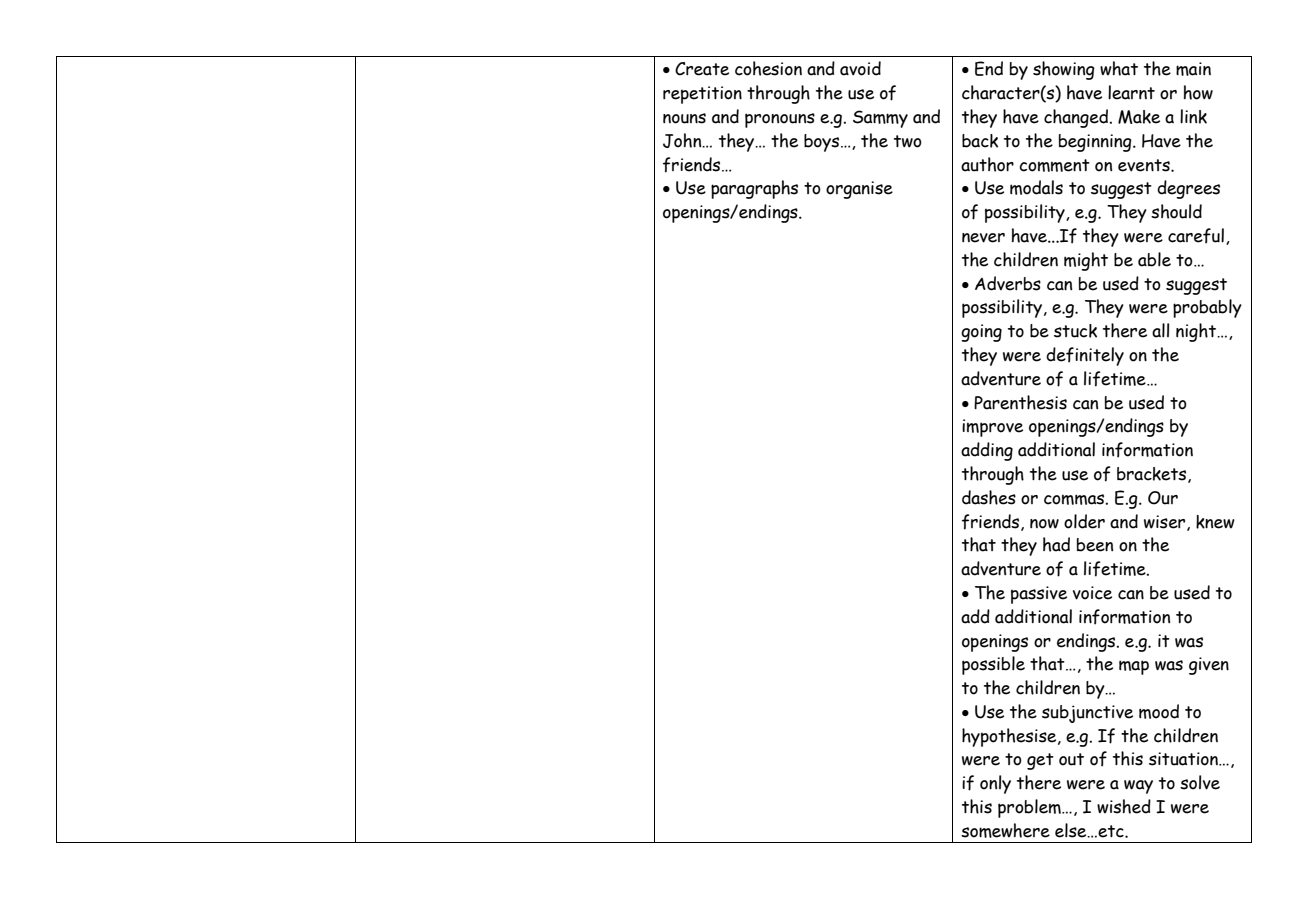 The image size is (1308, 924). What do you see at coordinates (1160, 330) in the screenshot?
I see `all` at bounding box center [1160, 330].
